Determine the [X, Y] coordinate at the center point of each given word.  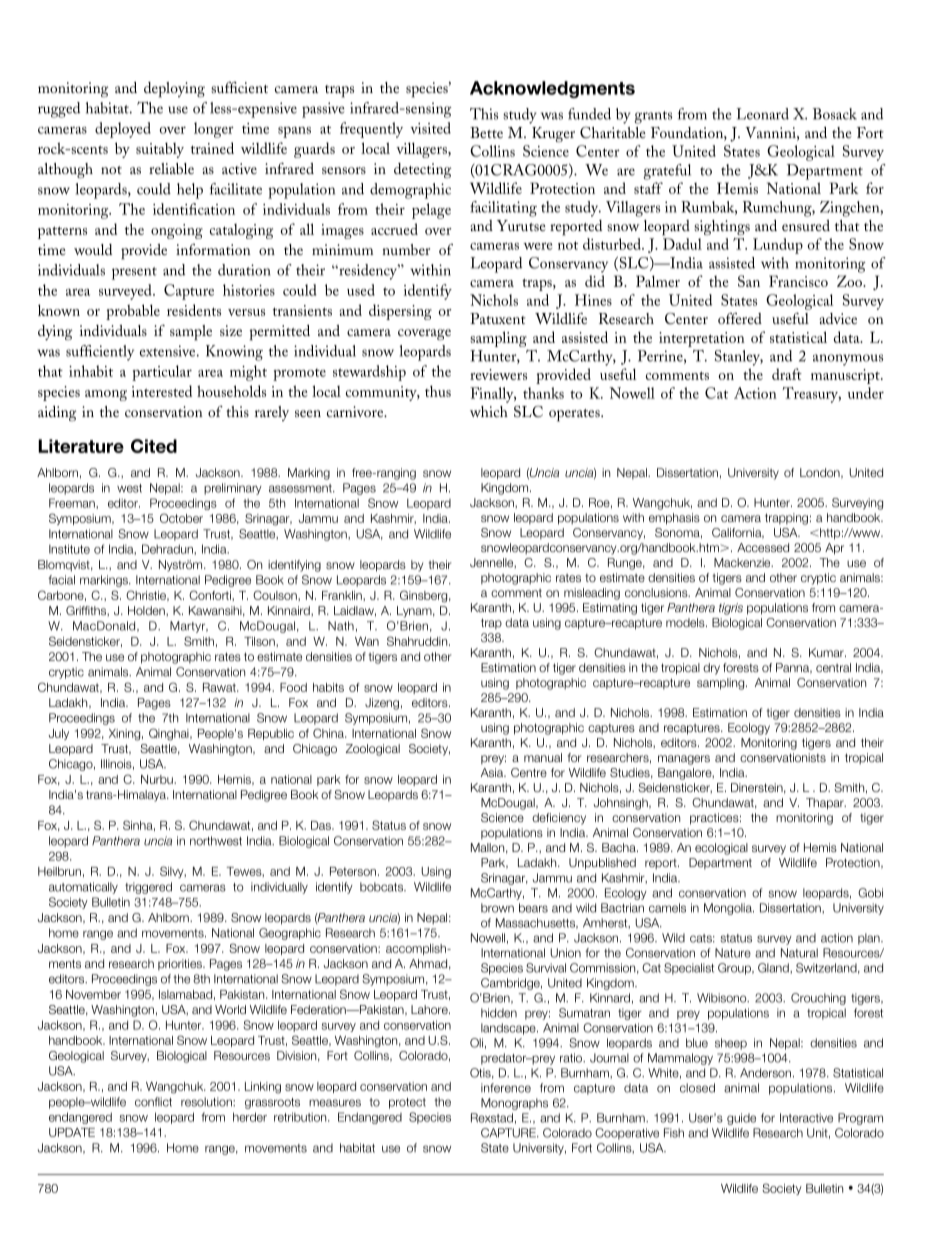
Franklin [343, 595]
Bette [486, 132]
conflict [153, 1102]
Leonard [763, 114]
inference [506, 1088]
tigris [731, 609]
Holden [147, 610]
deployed [123, 130]
